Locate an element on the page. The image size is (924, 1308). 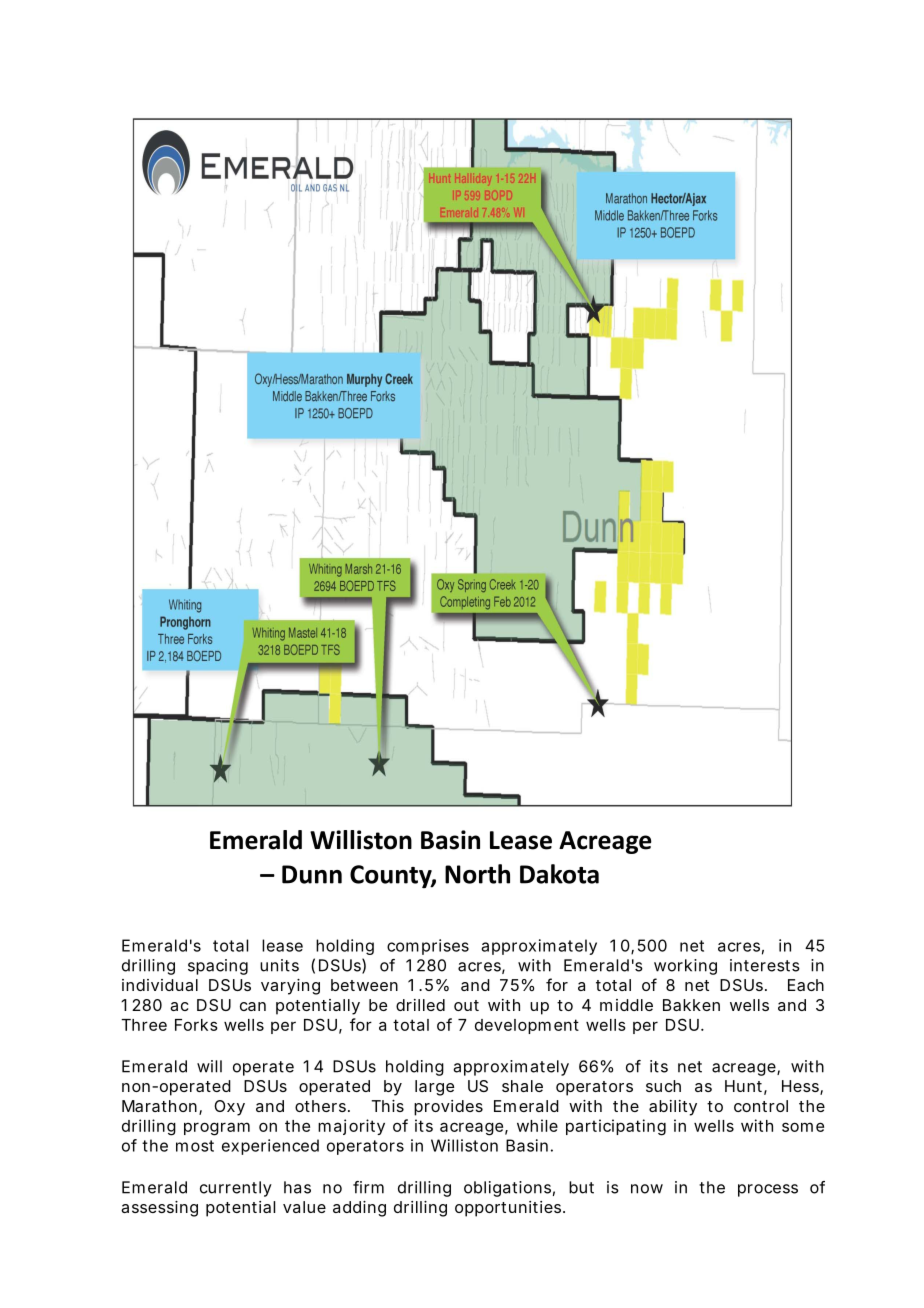
Dakota is located at coordinates (559, 874).
